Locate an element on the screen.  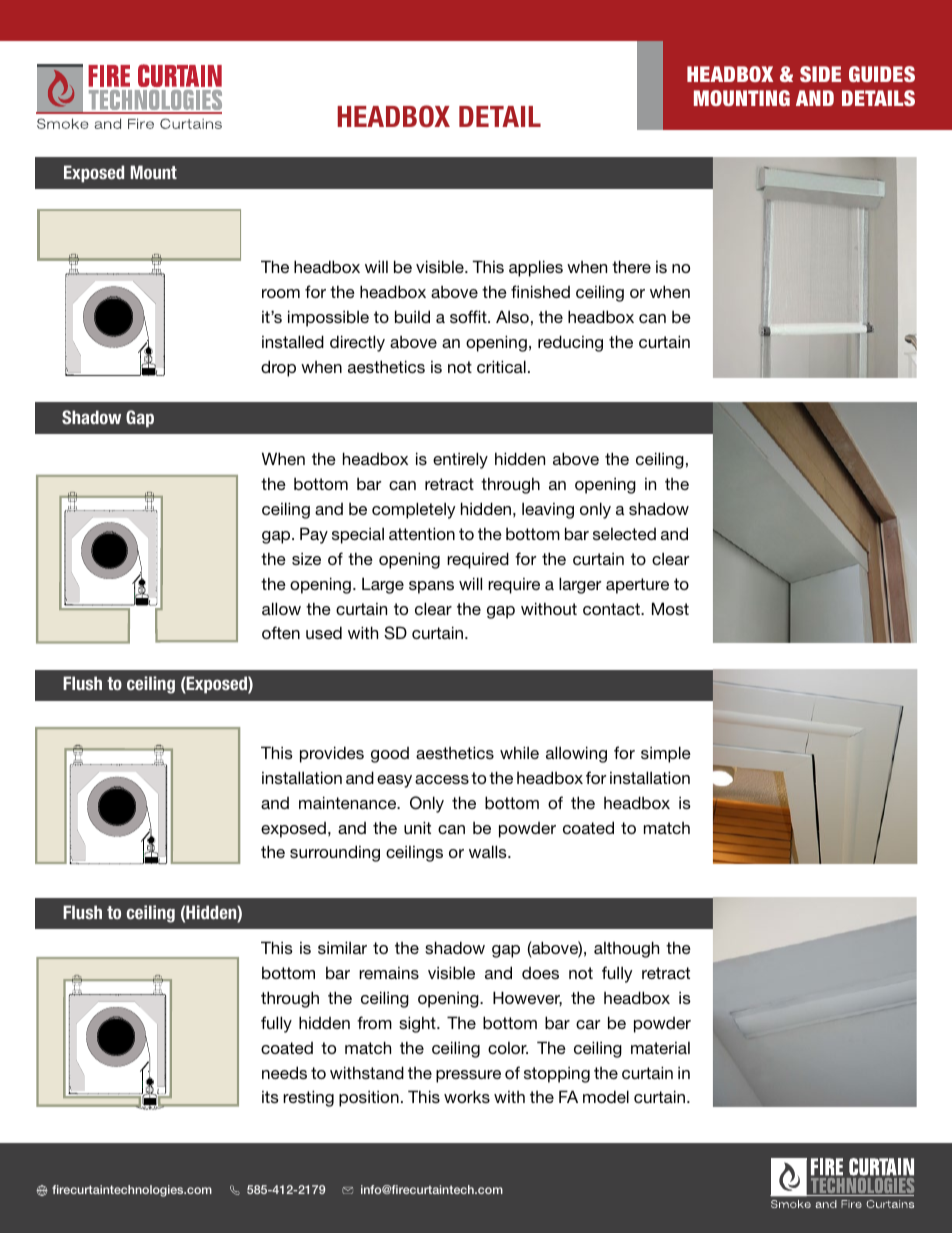
applies is located at coordinates (536, 268).
